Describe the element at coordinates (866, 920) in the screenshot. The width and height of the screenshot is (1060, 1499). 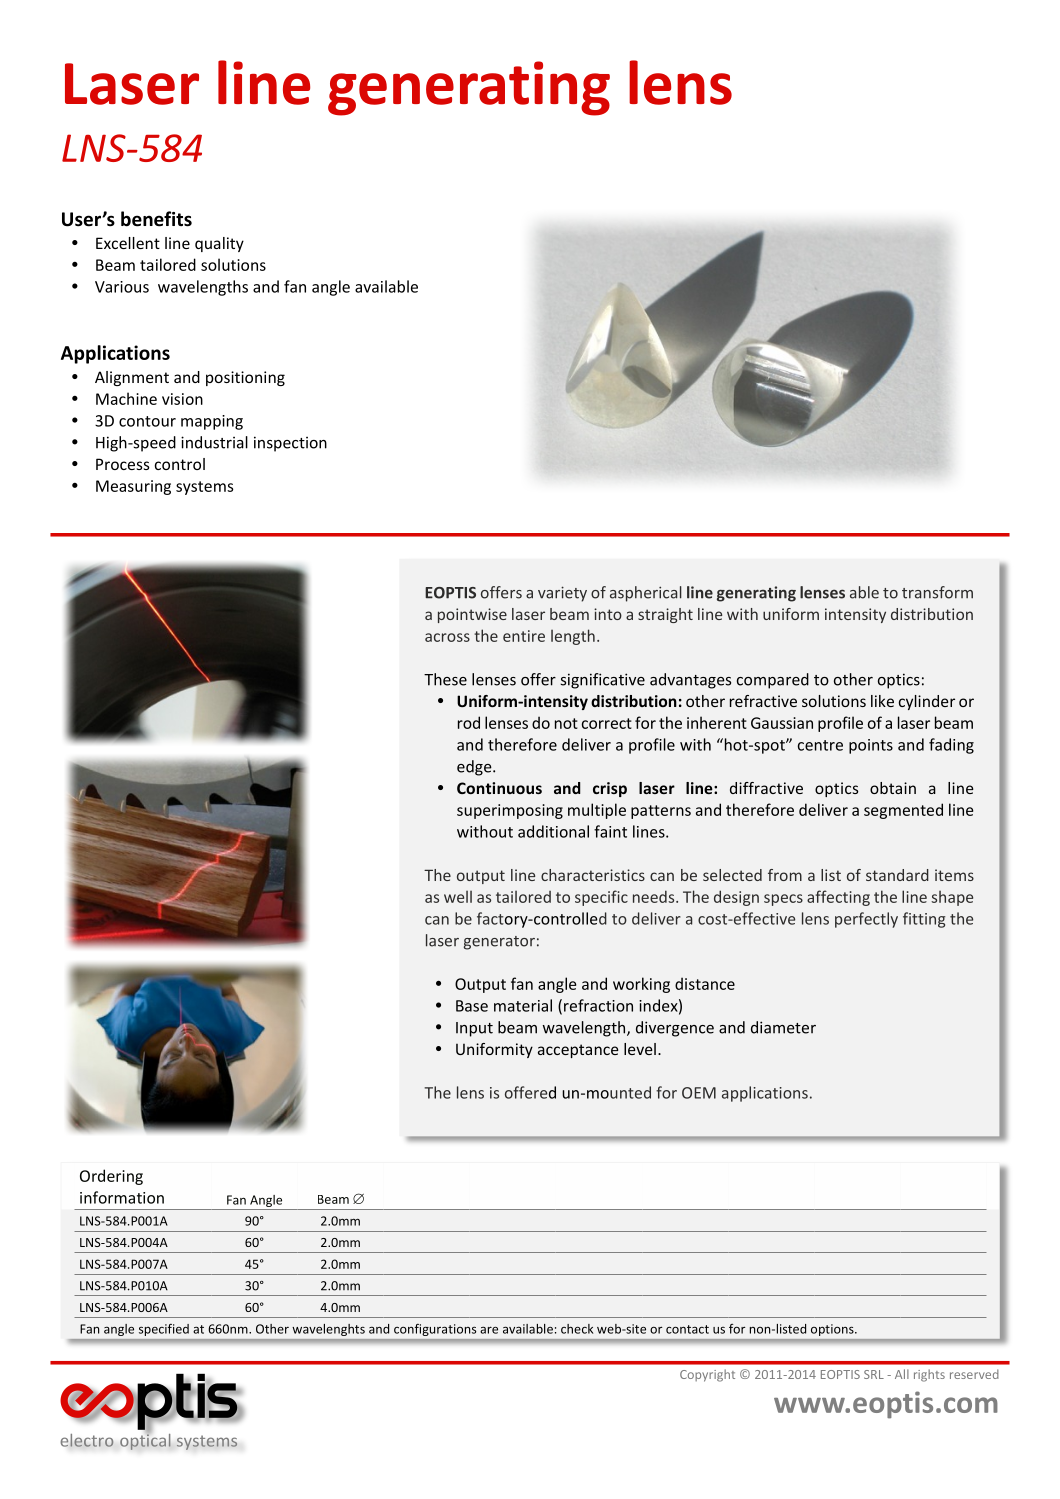
I see `perfectly` at that location.
